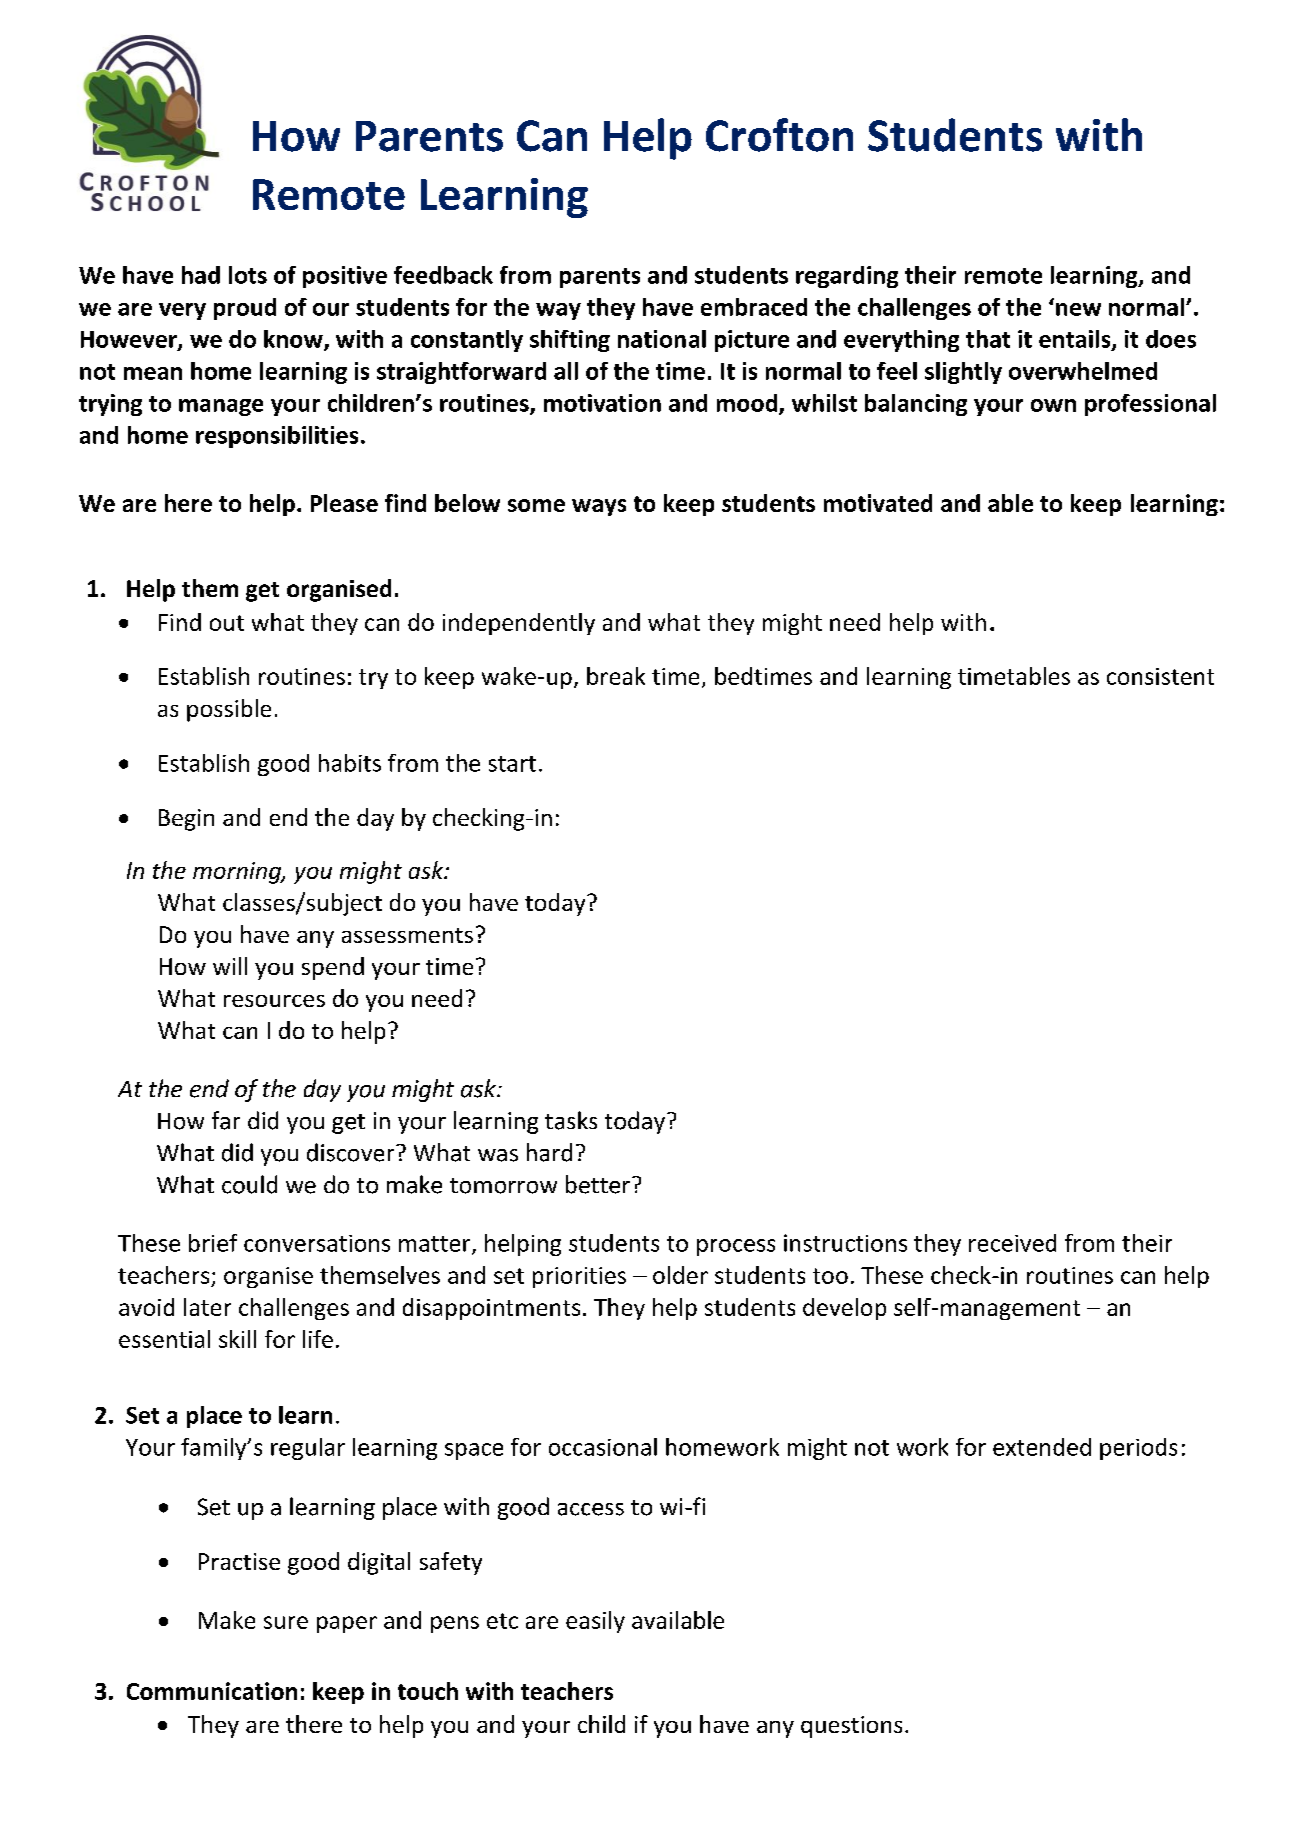 This page has height=1841, width=1302. I want to click on Begin, so click(186, 820).
